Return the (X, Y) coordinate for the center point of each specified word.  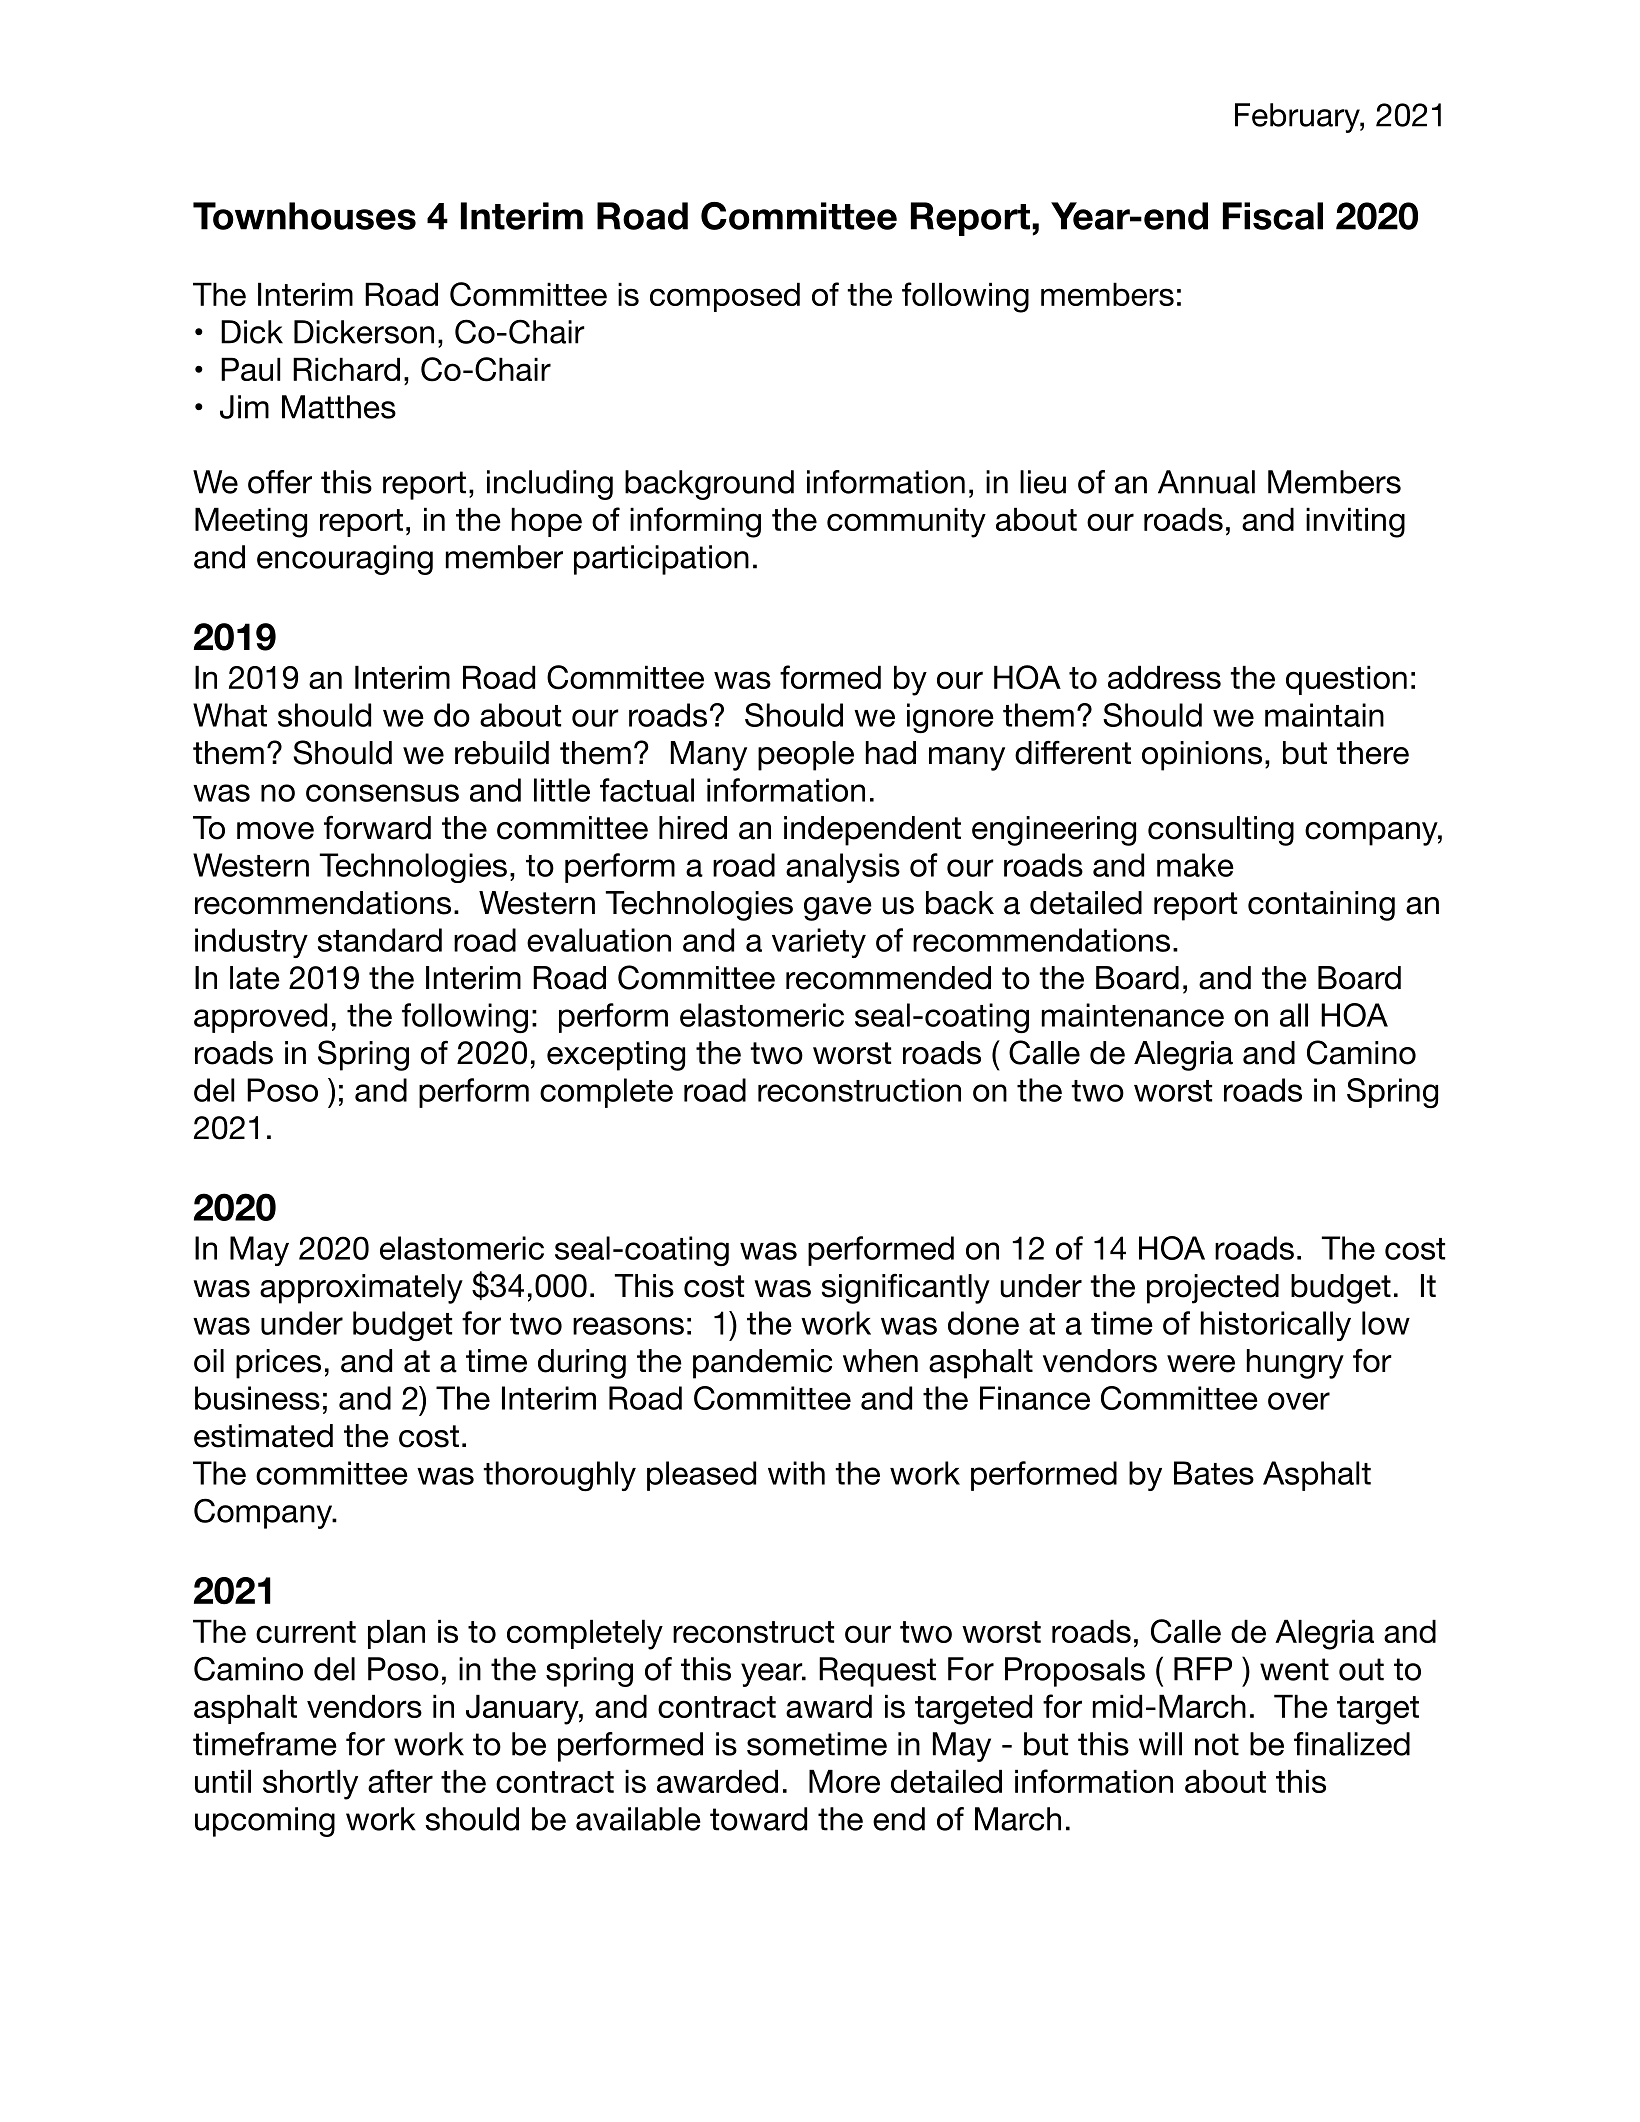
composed (725, 297)
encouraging (345, 560)
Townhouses (304, 216)
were (1201, 1364)
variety (819, 943)
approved (260, 1018)
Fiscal (1273, 216)
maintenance (1133, 1015)
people (806, 756)
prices (278, 1364)
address (1164, 677)
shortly (310, 1784)
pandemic (762, 1364)
